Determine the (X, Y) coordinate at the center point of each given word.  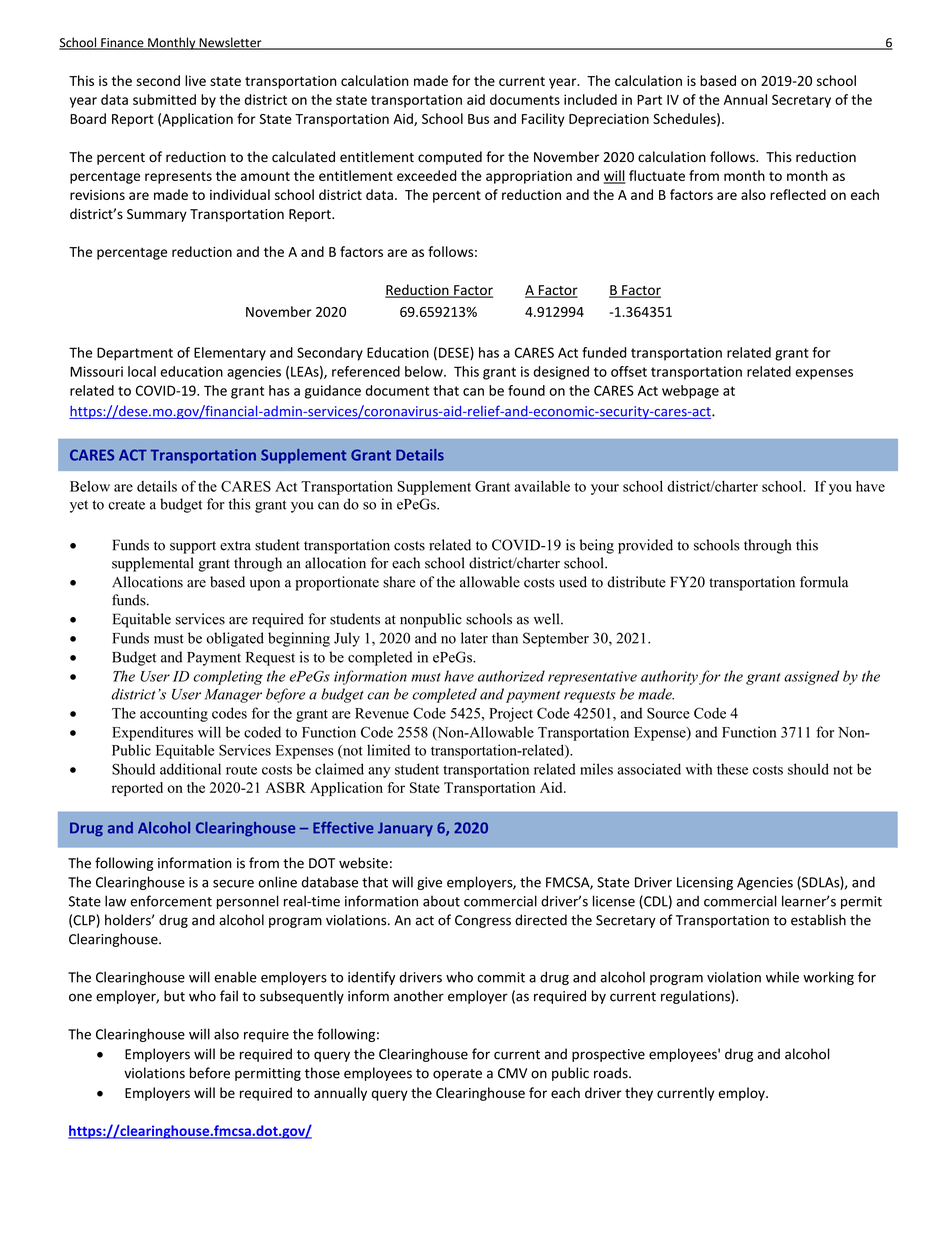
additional (190, 769)
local (142, 371)
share (399, 582)
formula (824, 582)
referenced (366, 371)
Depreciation (609, 120)
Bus (478, 119)
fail (229, 996)
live (195, 80)
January (405, 829)
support (193, 547)
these (732, 769)
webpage (690, 392)
